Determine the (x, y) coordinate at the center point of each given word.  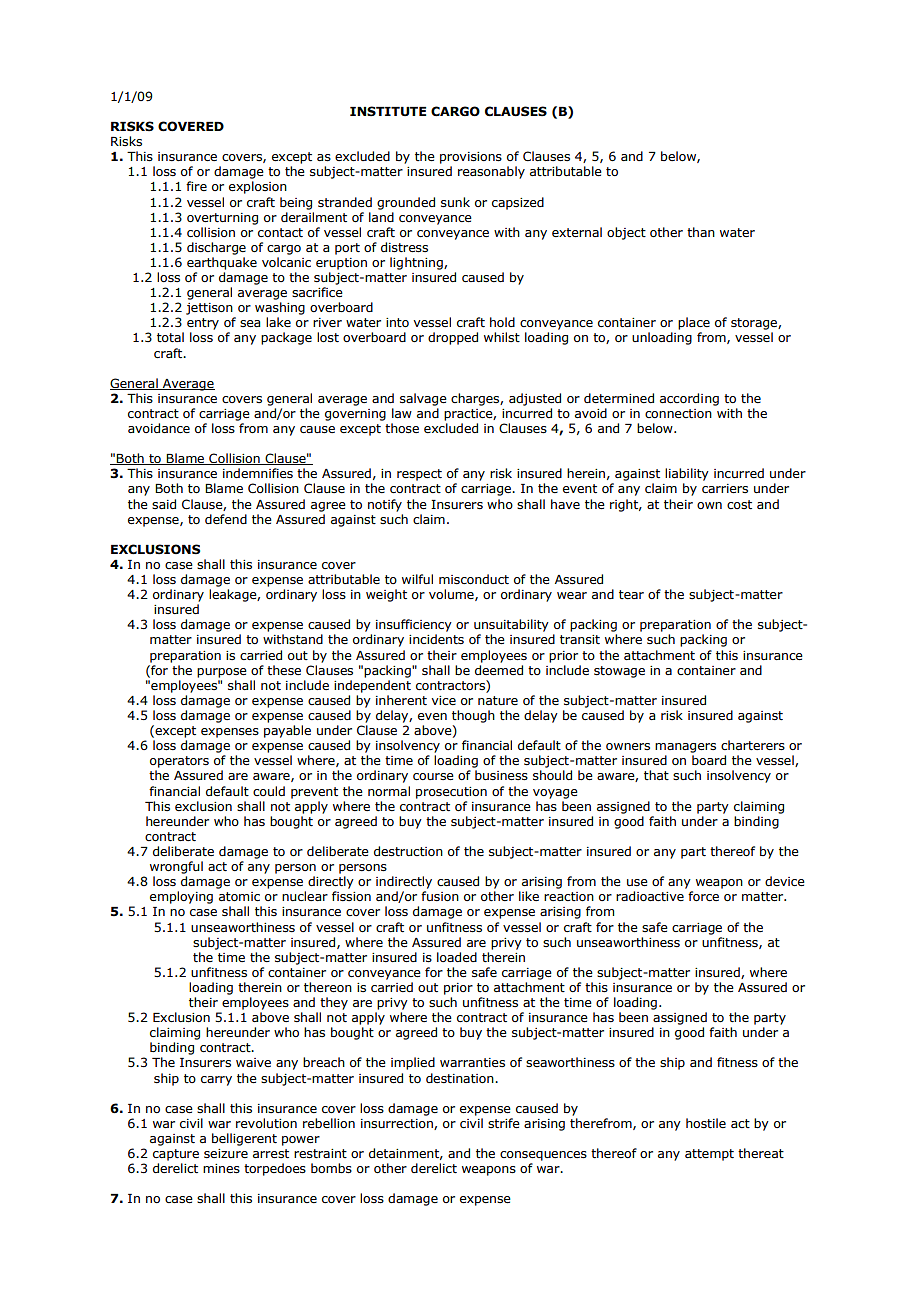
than (701, 232)
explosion (258, 187)
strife (504, 1123)
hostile (706, 1123)
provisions (471, 158)
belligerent (244, 1139)
